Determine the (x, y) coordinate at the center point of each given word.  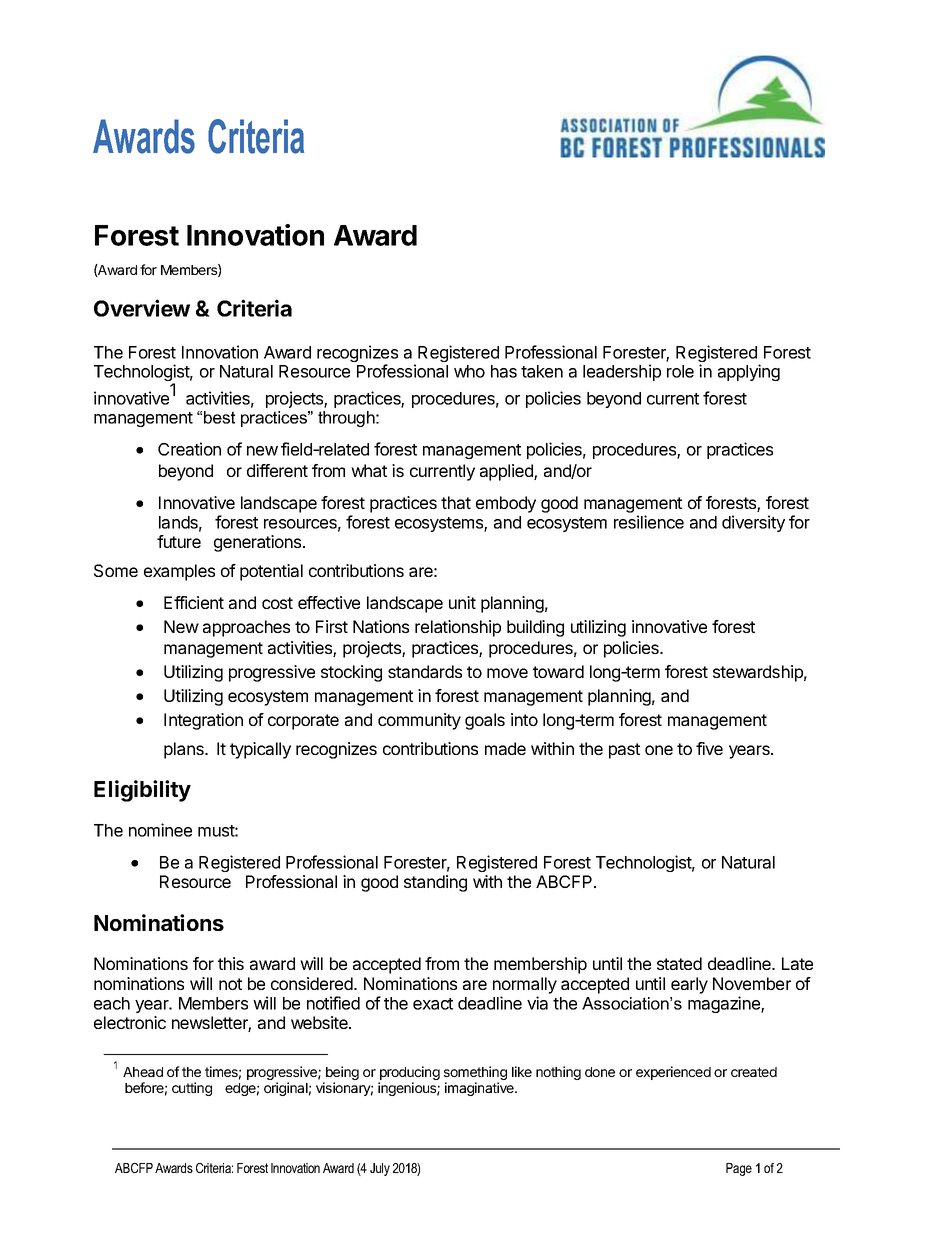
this (231, 963)
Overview (142, 308)
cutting (192, 1089)
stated (679, 963)
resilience (649, 522)
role (680, 371)
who (469, 371)
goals (485, 721)
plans (185, 750)
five (709, 748)
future (179, 541)
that (456, 502)
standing (435, 883)
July (380, 1169)
